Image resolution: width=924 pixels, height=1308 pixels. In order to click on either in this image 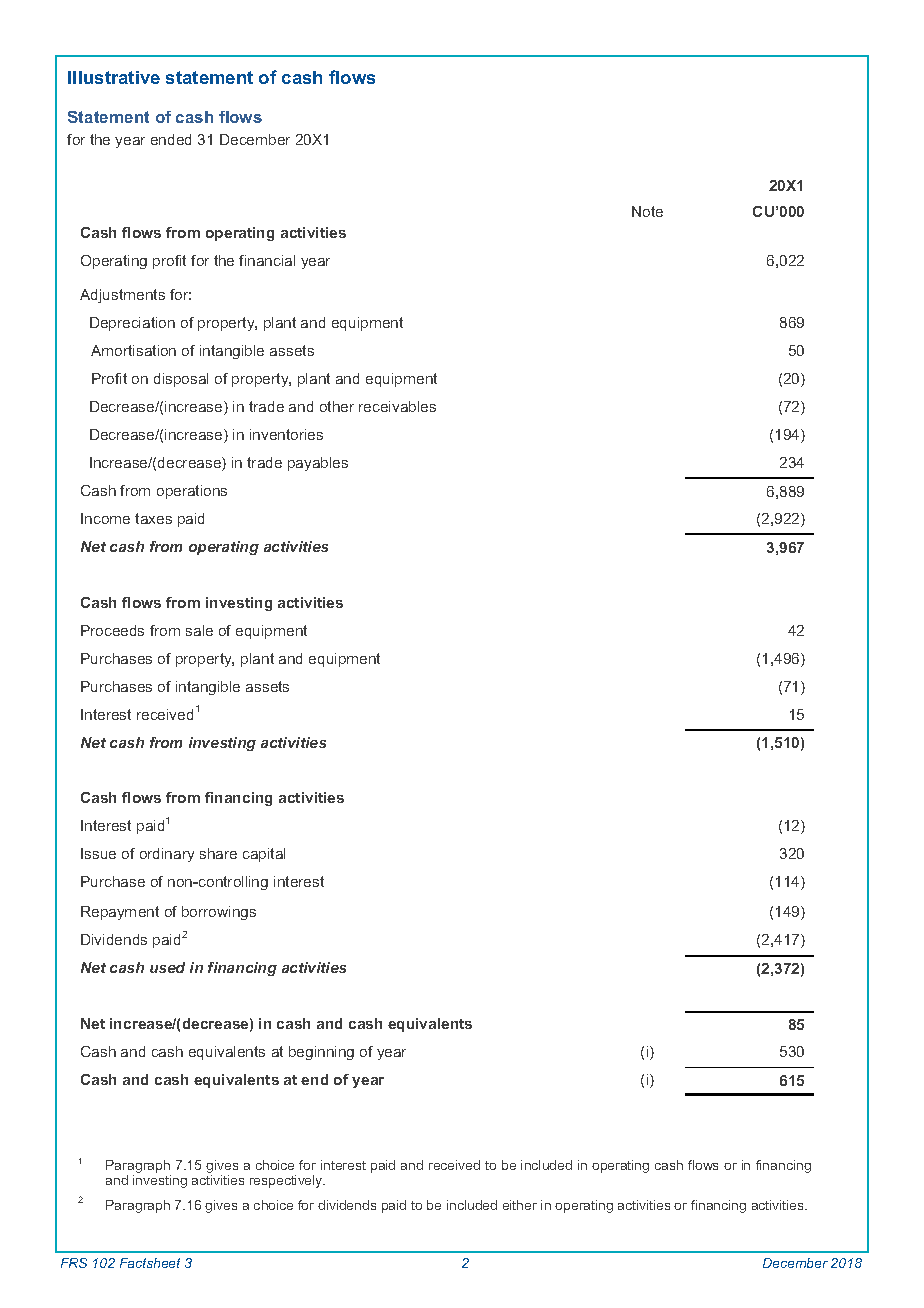, I will do `click(520, 1205)`.
